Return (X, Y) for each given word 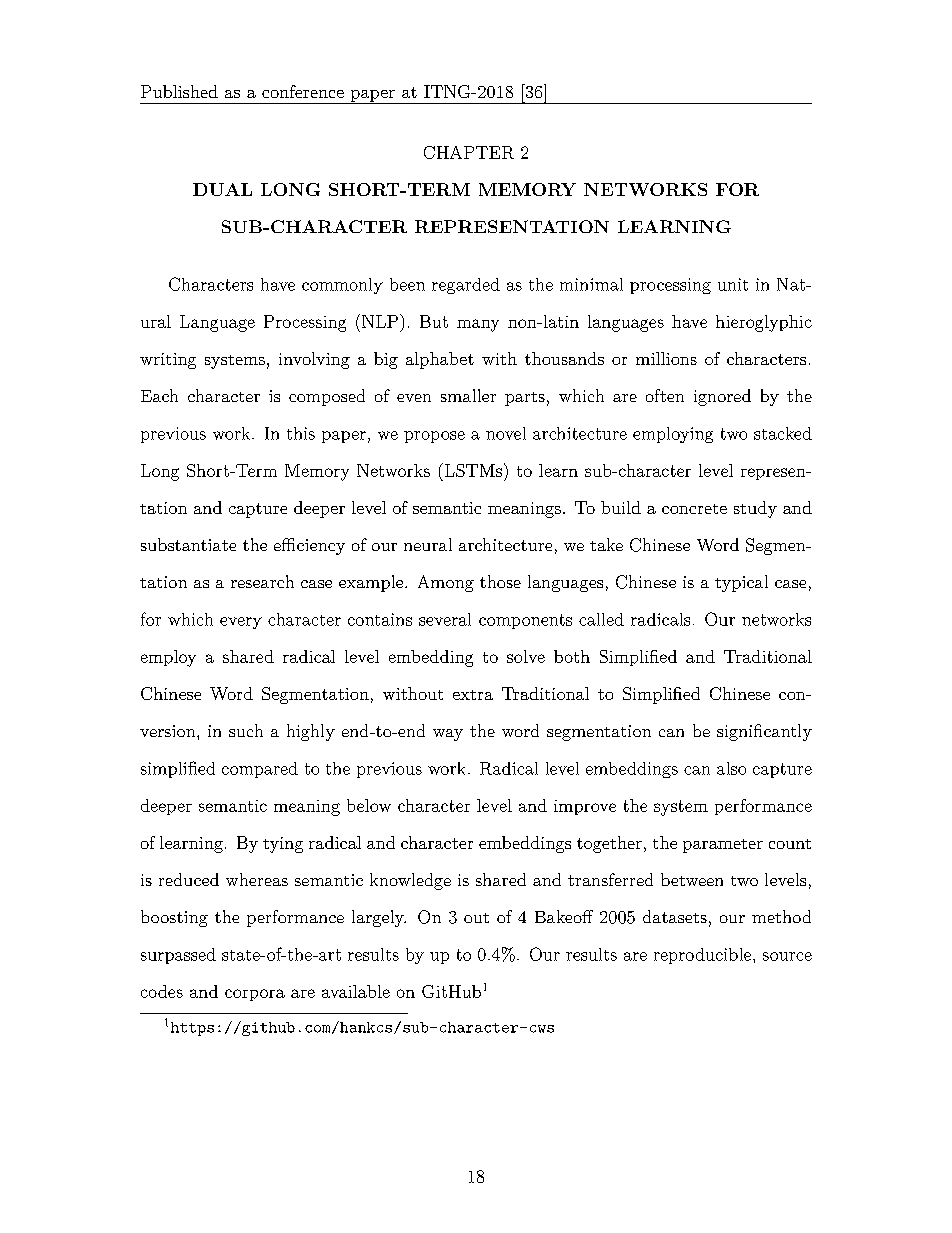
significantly (764, 732)
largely (379, 918)
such (246, 730)
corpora (255, 995)
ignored (722, 397)
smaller (468, 395)
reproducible (704, 956)
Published (179, 91)
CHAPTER (469, 152)
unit (733, 284)
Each (159, 395)
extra (473, 695)
